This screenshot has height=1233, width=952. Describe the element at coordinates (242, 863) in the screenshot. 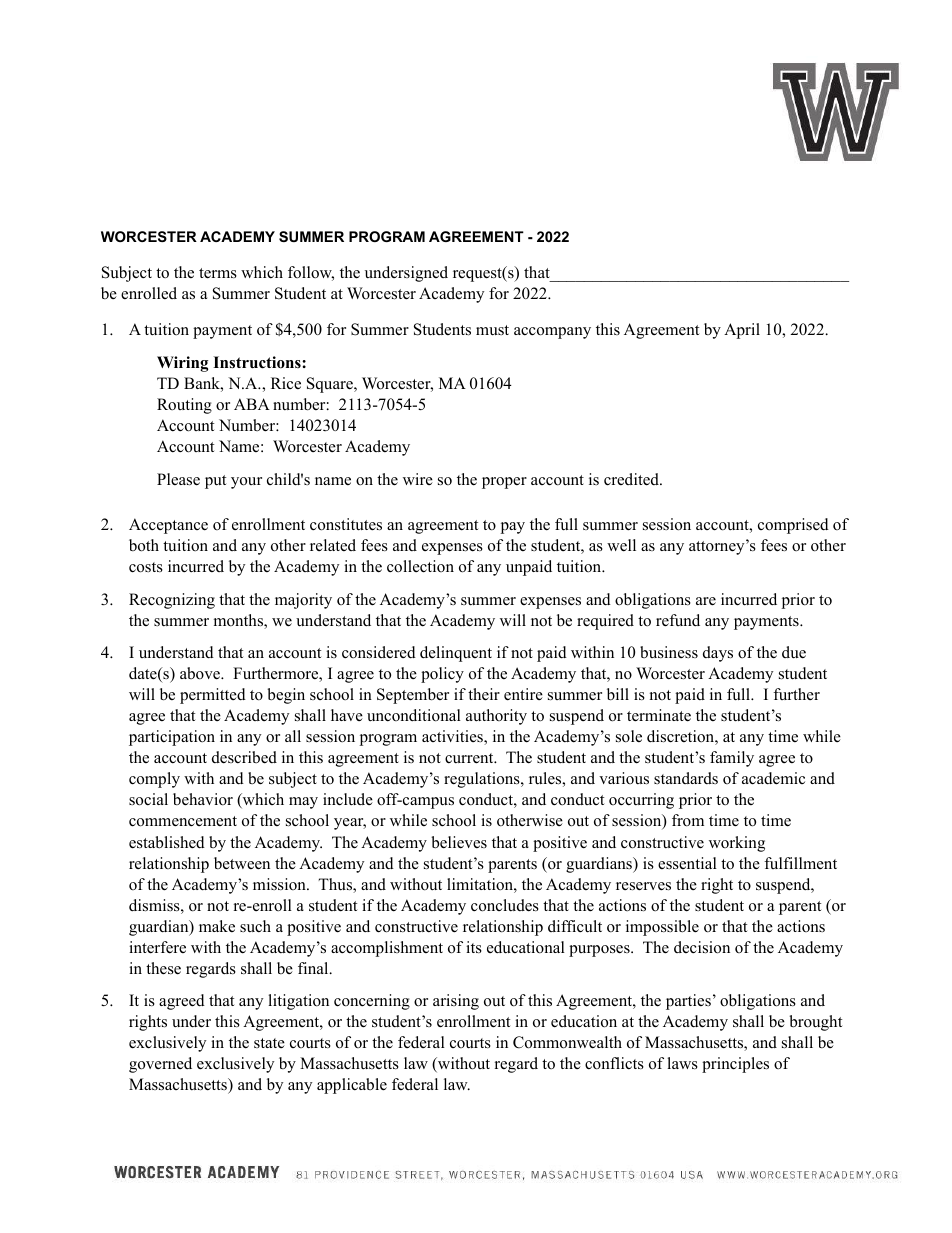

I see `between` at that location.
